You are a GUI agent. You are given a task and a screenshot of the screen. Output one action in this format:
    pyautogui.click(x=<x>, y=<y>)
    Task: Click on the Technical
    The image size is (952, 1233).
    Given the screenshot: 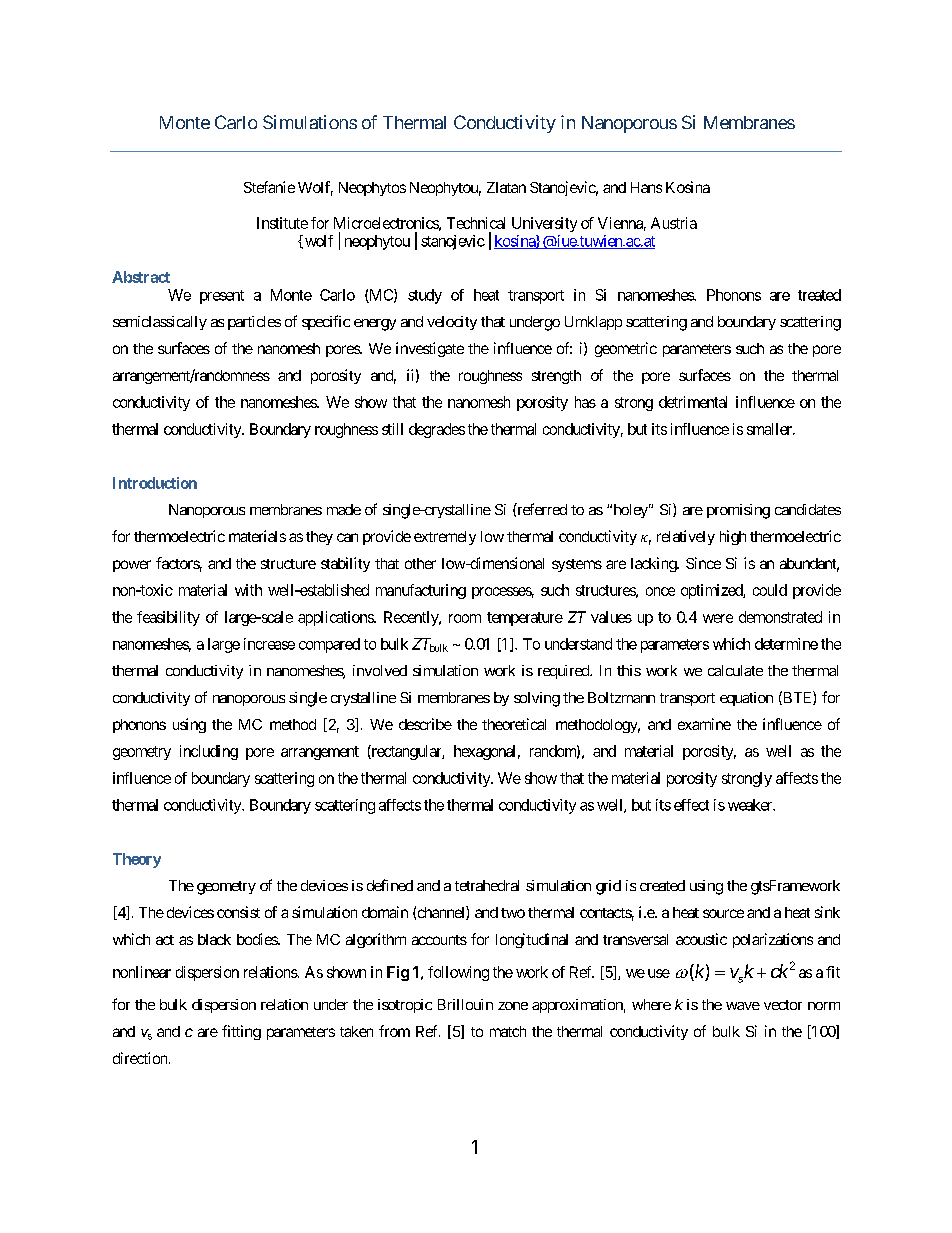 What is the action you would take?
    pyautogui.click(x=476, y=223)
